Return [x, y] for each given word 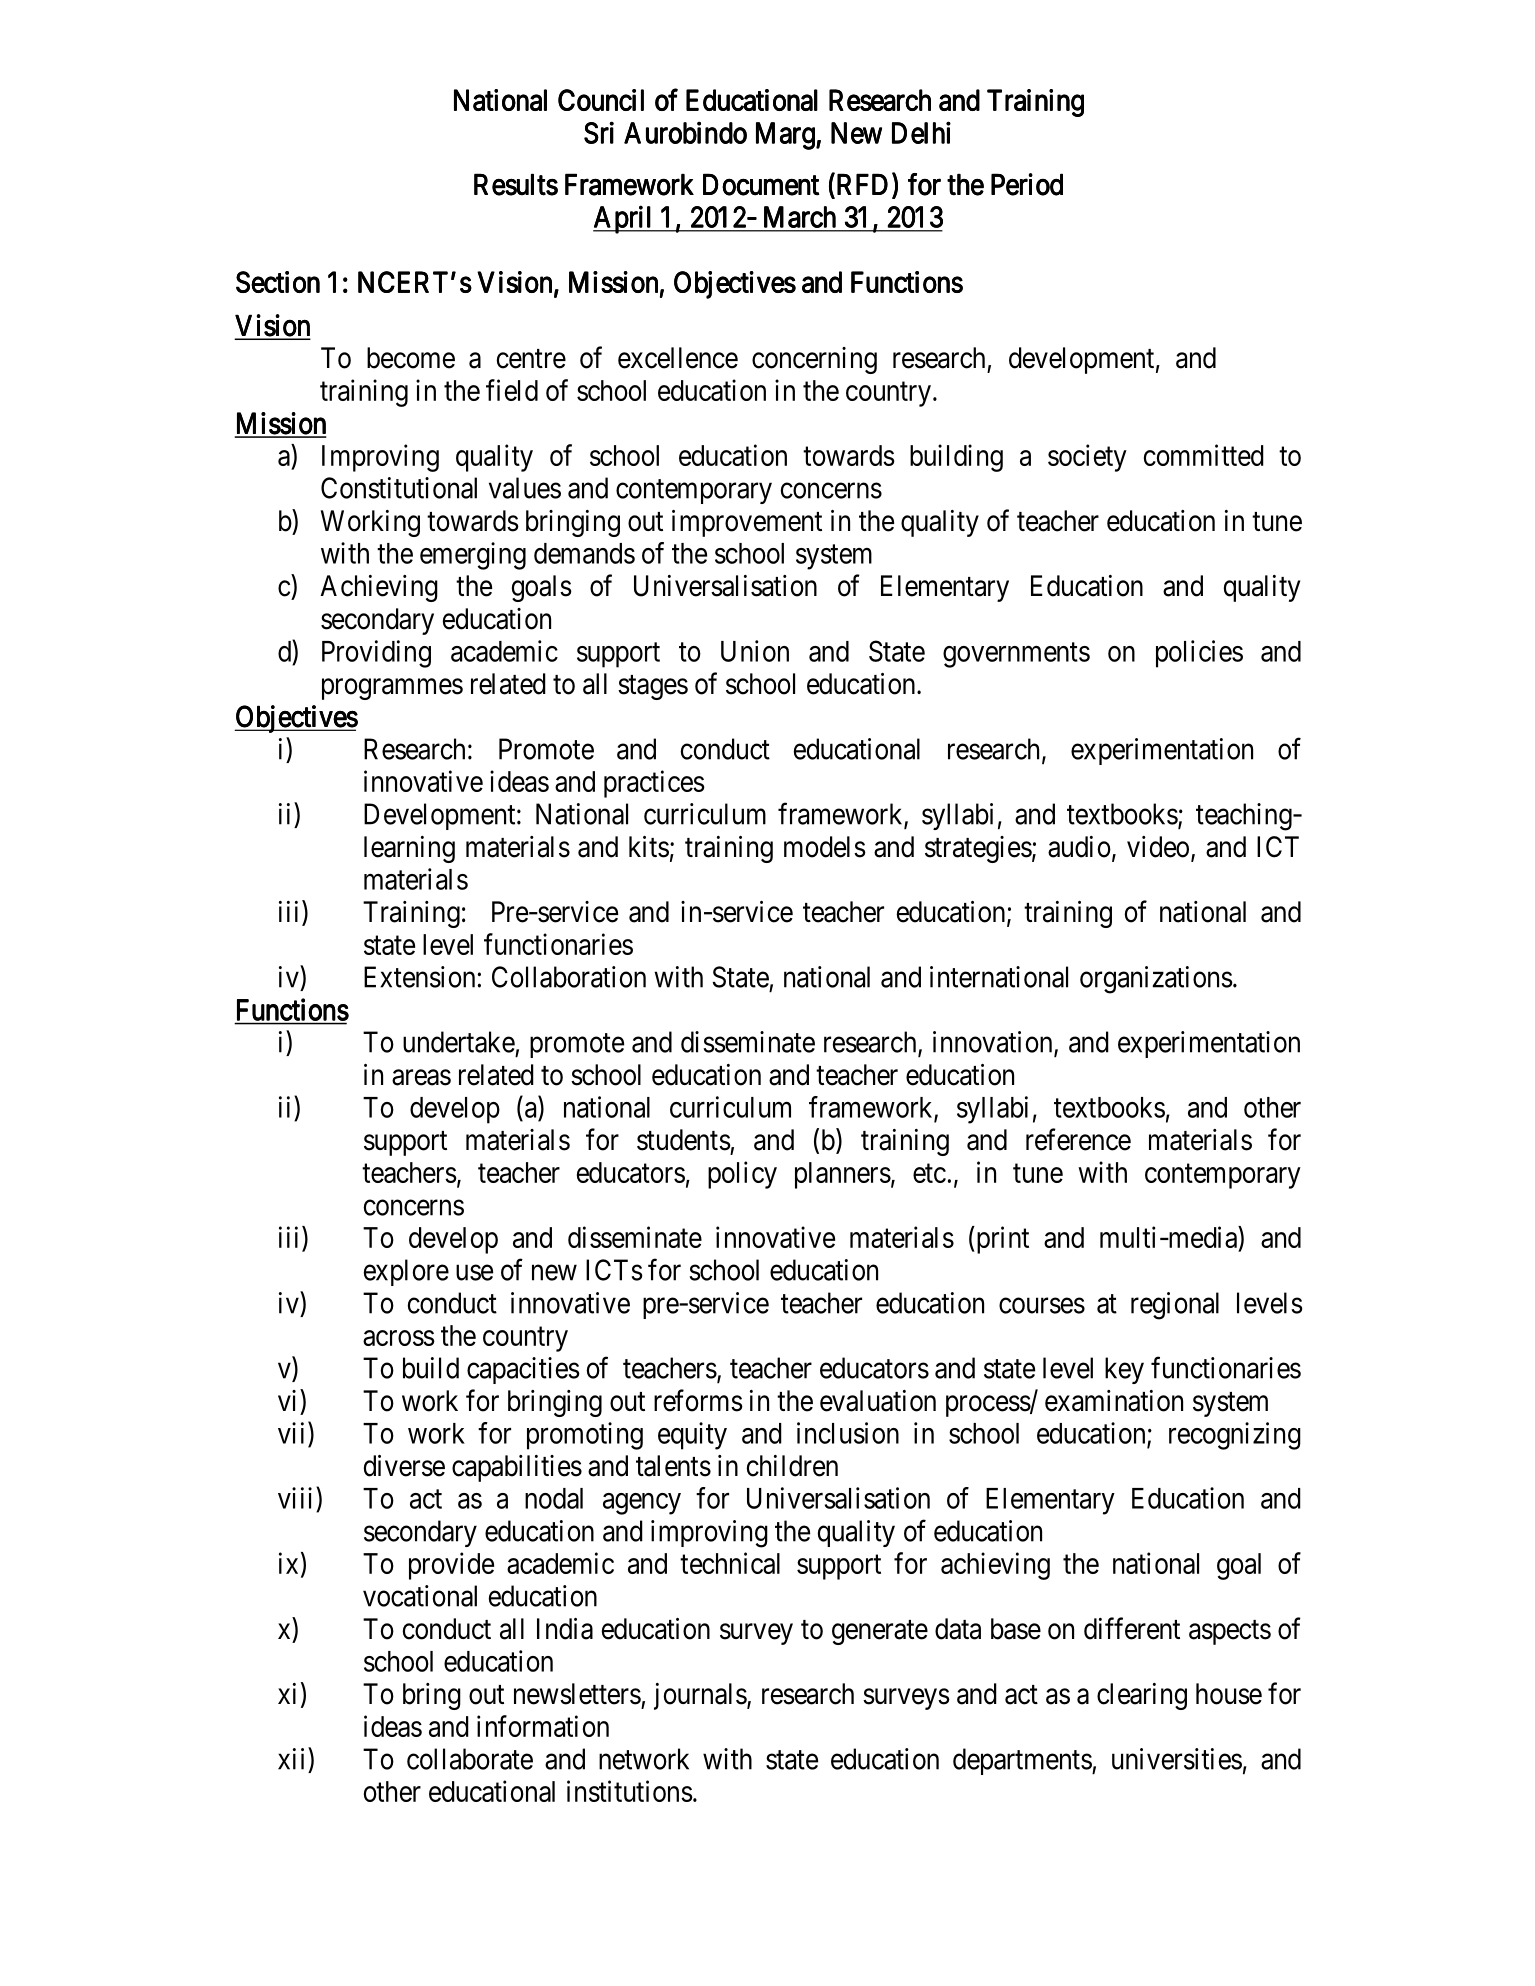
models [825, 847]
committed [1204, 455]
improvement [747, 523]
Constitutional [399, 488]
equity [692, 1436]
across [399, 1338]
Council [601, 100]
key [1124, 1370]
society [1087, 458]
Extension [419, 977]
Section [278, 282]
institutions [630, 1791]
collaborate [470, 1759]
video [1158, 847]
